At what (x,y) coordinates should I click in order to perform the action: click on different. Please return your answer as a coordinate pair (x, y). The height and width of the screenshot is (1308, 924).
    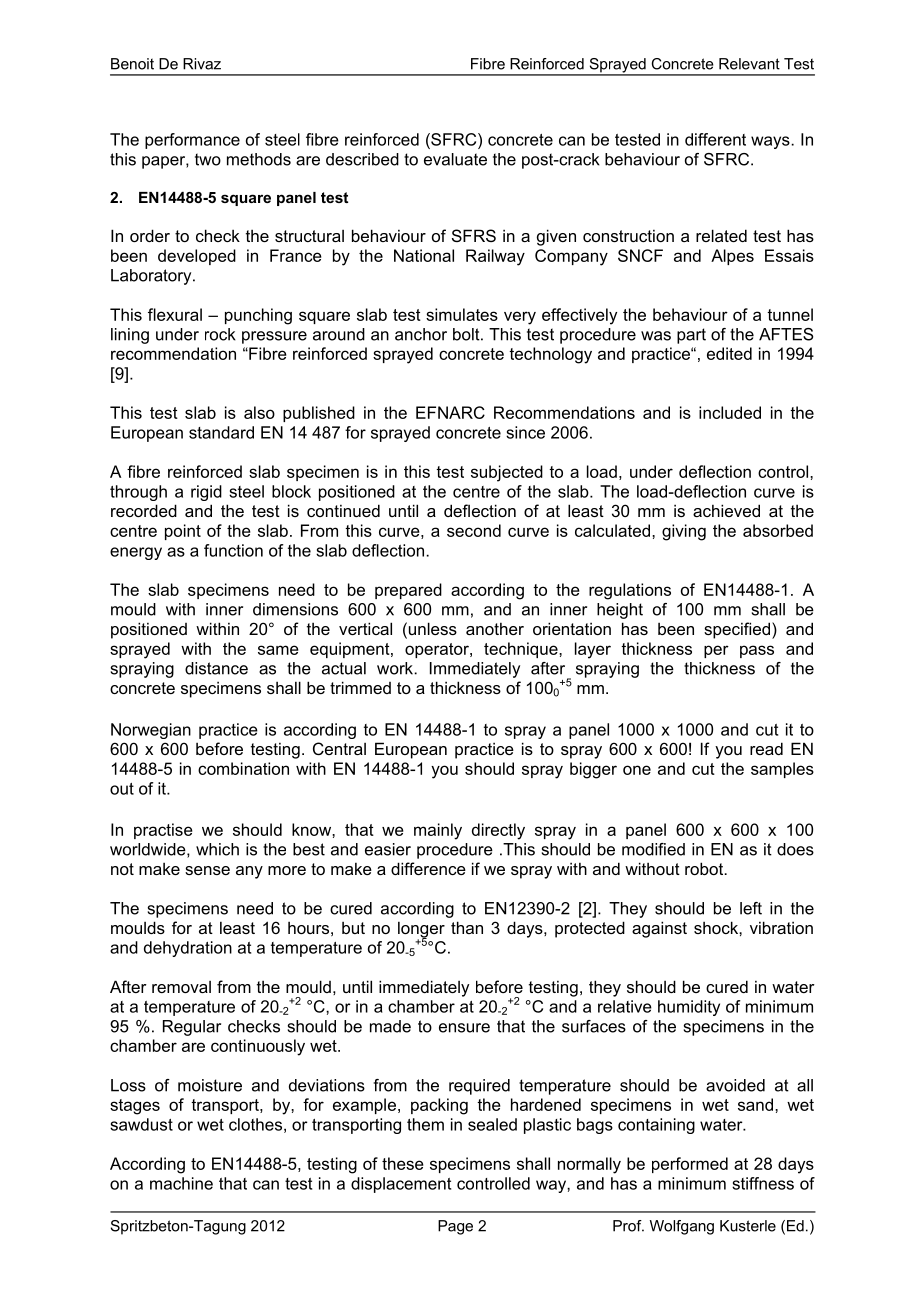
    Looking at the image, I should click on (715, 139).
